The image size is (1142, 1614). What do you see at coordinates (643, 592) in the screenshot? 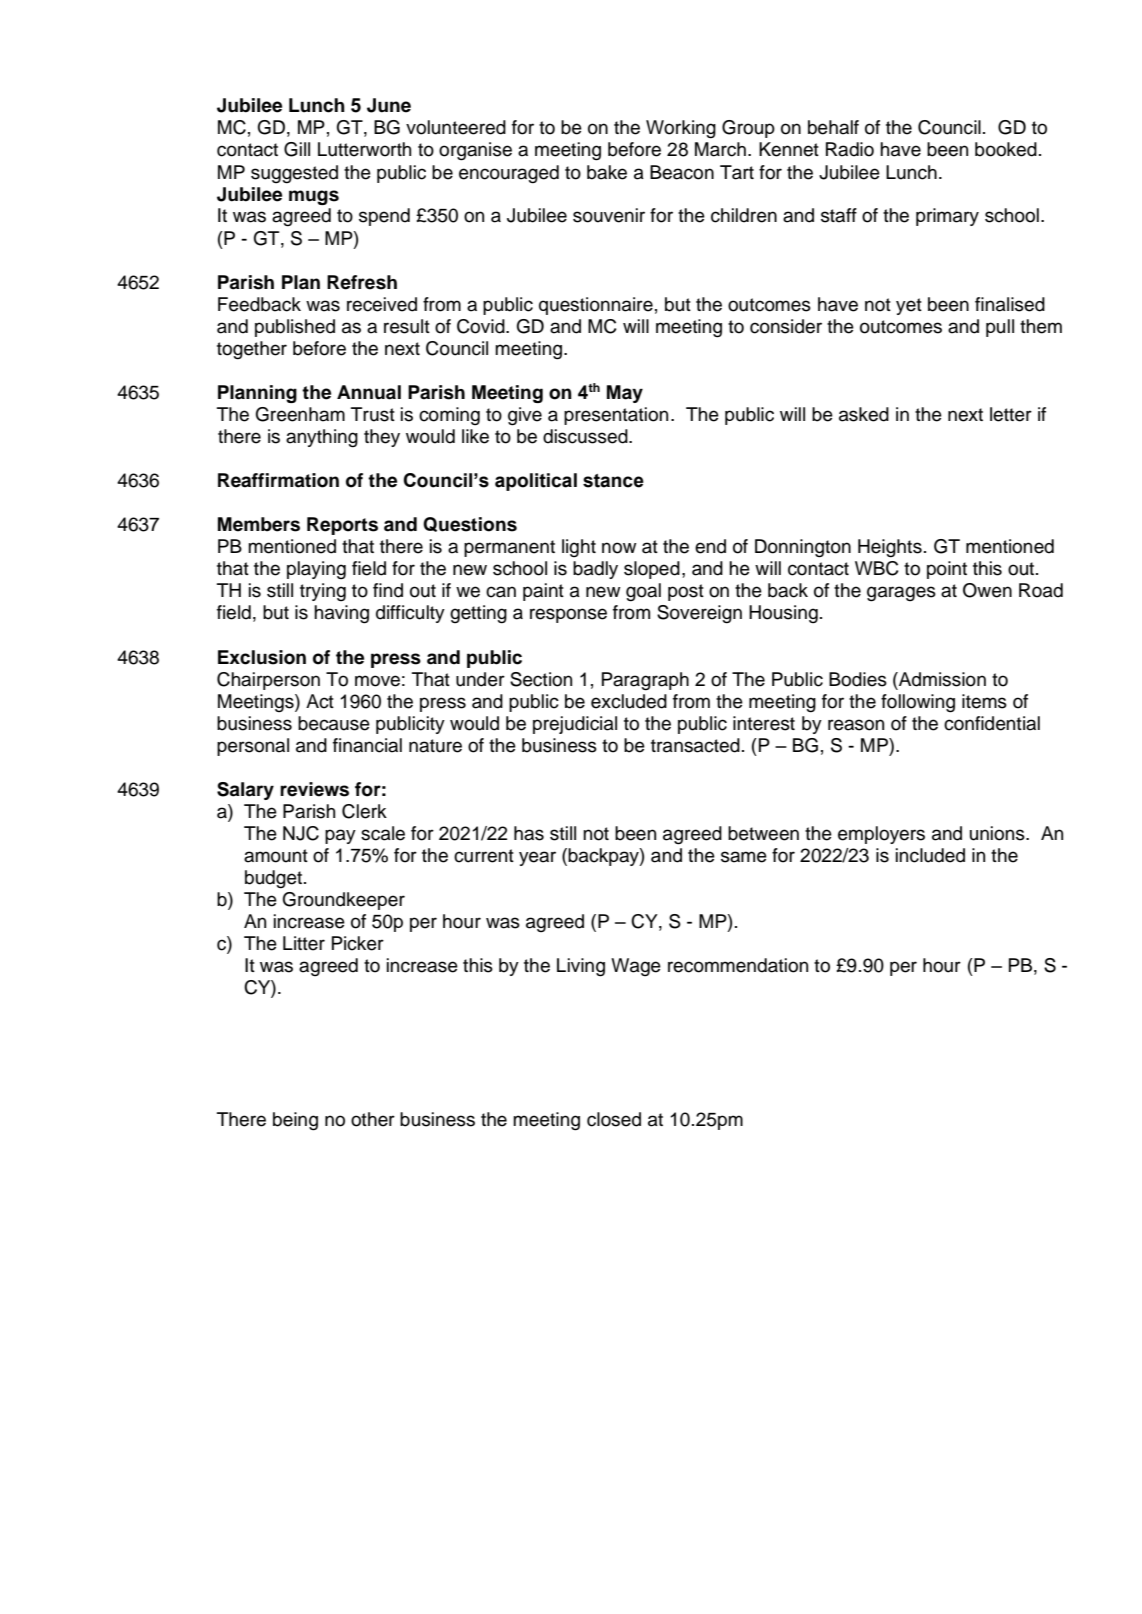
I see `goal` at bounding box center [643, 592].
